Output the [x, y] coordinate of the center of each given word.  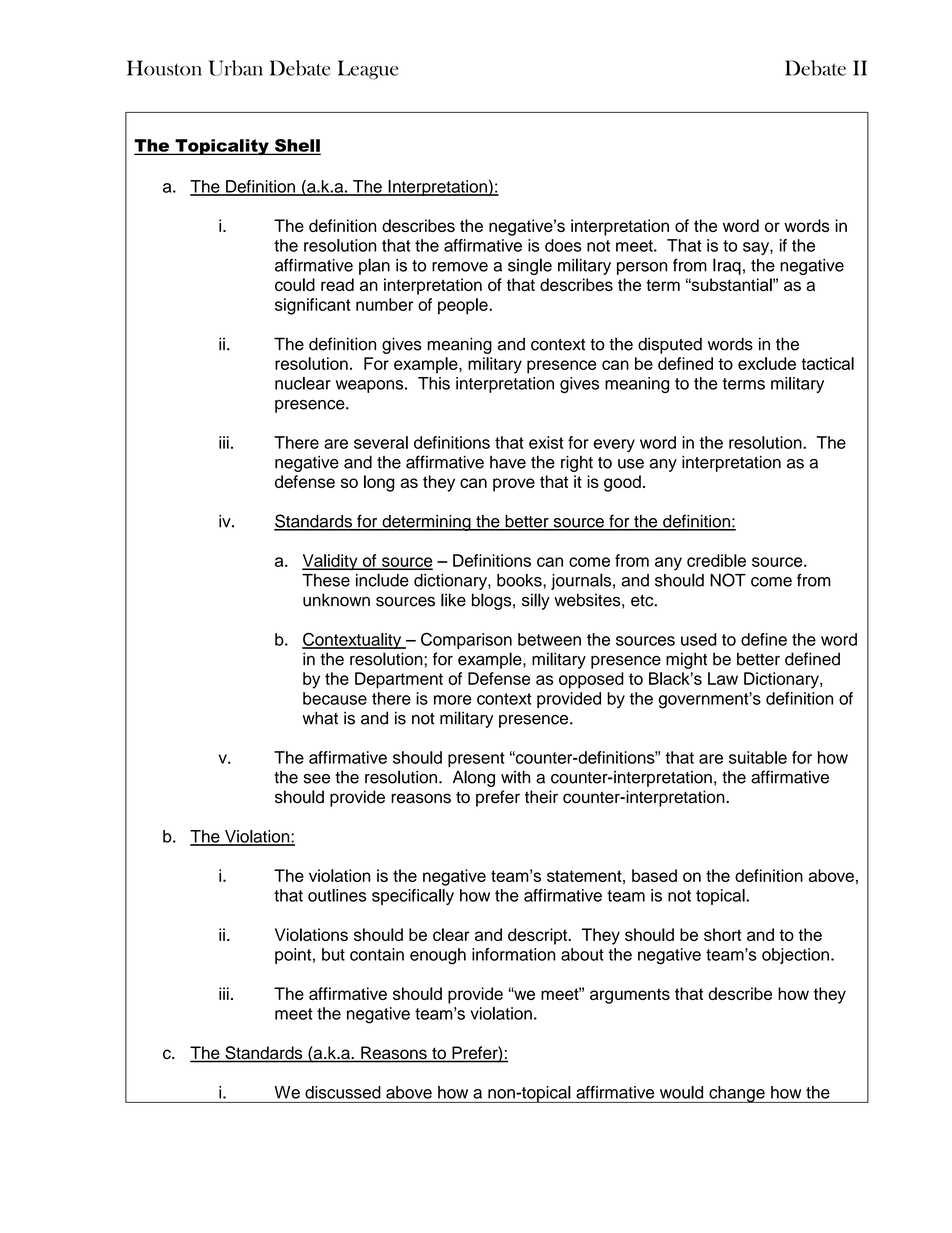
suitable [758, 757]
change [737, 1094]
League [368, 70]
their [541, 797]
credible [716, 560]
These [326, 580]
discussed [343, 1092]
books [520, 580]
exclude [767, 363]
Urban [236, 68]
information [513, 954]
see [317, 779]
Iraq [727, 266]
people [464, 306]
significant [313, 306]
